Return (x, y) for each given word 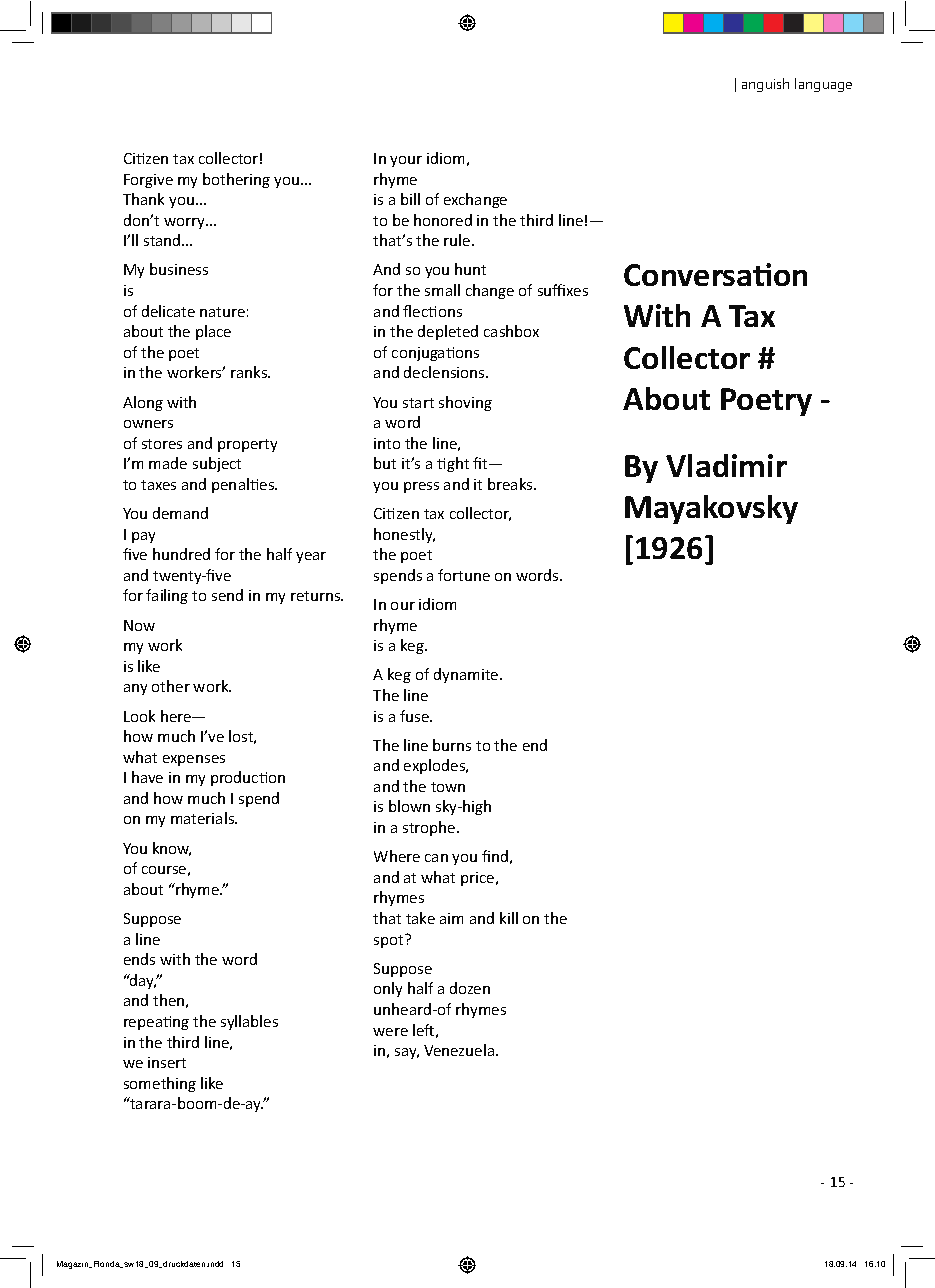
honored (443, 220)
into (387, 443)
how (168, 798)
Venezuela (460, 1050)
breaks (511, 484)
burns (452, 745)
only (388, 989)
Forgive (148, 181)
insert (167, 1062)
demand (180, 513)
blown (409, 806)
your (406, 161)
